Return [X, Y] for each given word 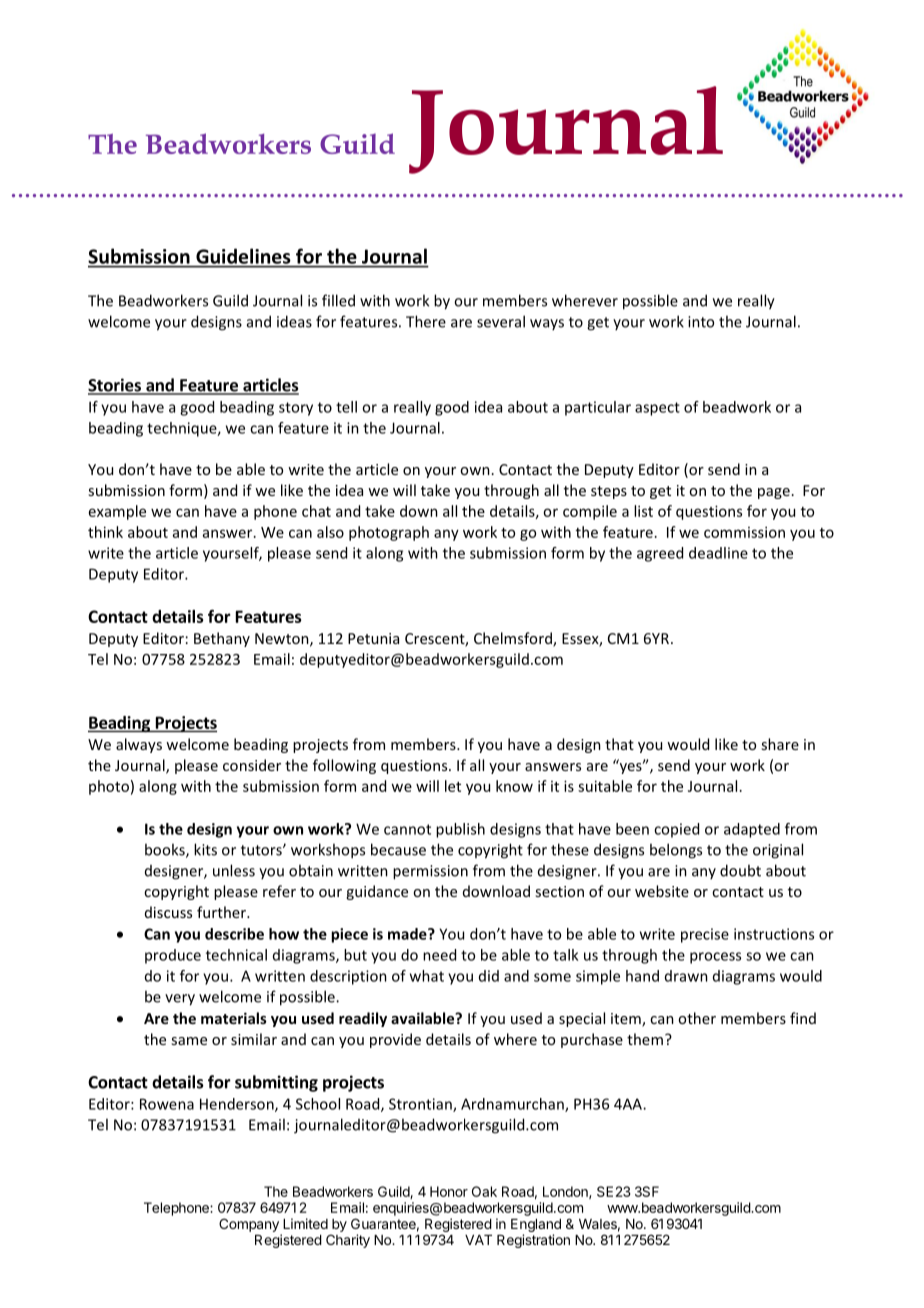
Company [249, 1225]
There [426, 321]
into [701, 322]
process [715, 958]
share [780, 744]
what [427, 976]
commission [744, 532]
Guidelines [243, 256]
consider [252, 765]
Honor [449, 1191]
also [330, 532]
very [180, 1000]
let [453, 786]
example [117, 512]
